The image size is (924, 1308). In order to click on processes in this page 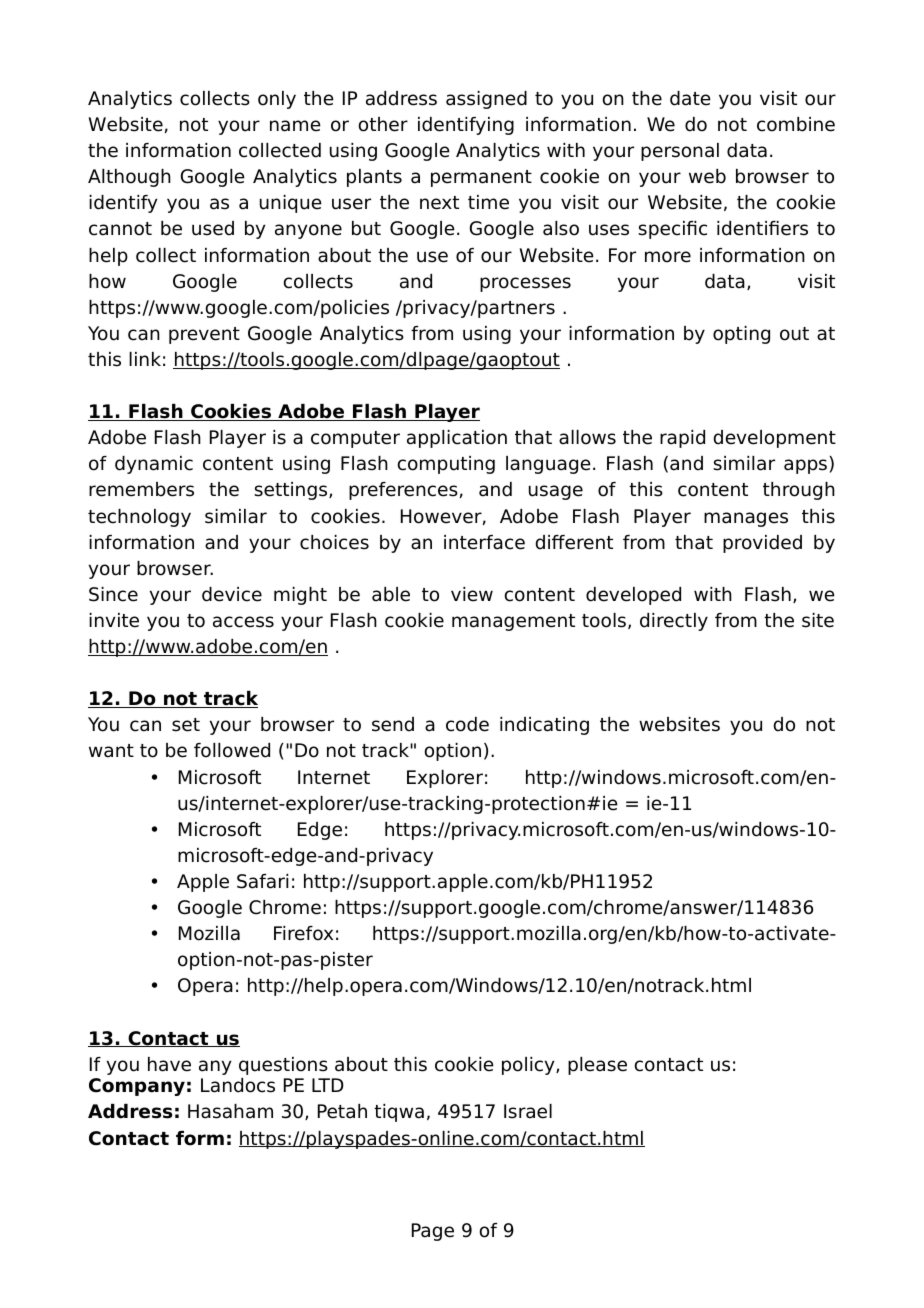, I will do `click(525, 284)`.
